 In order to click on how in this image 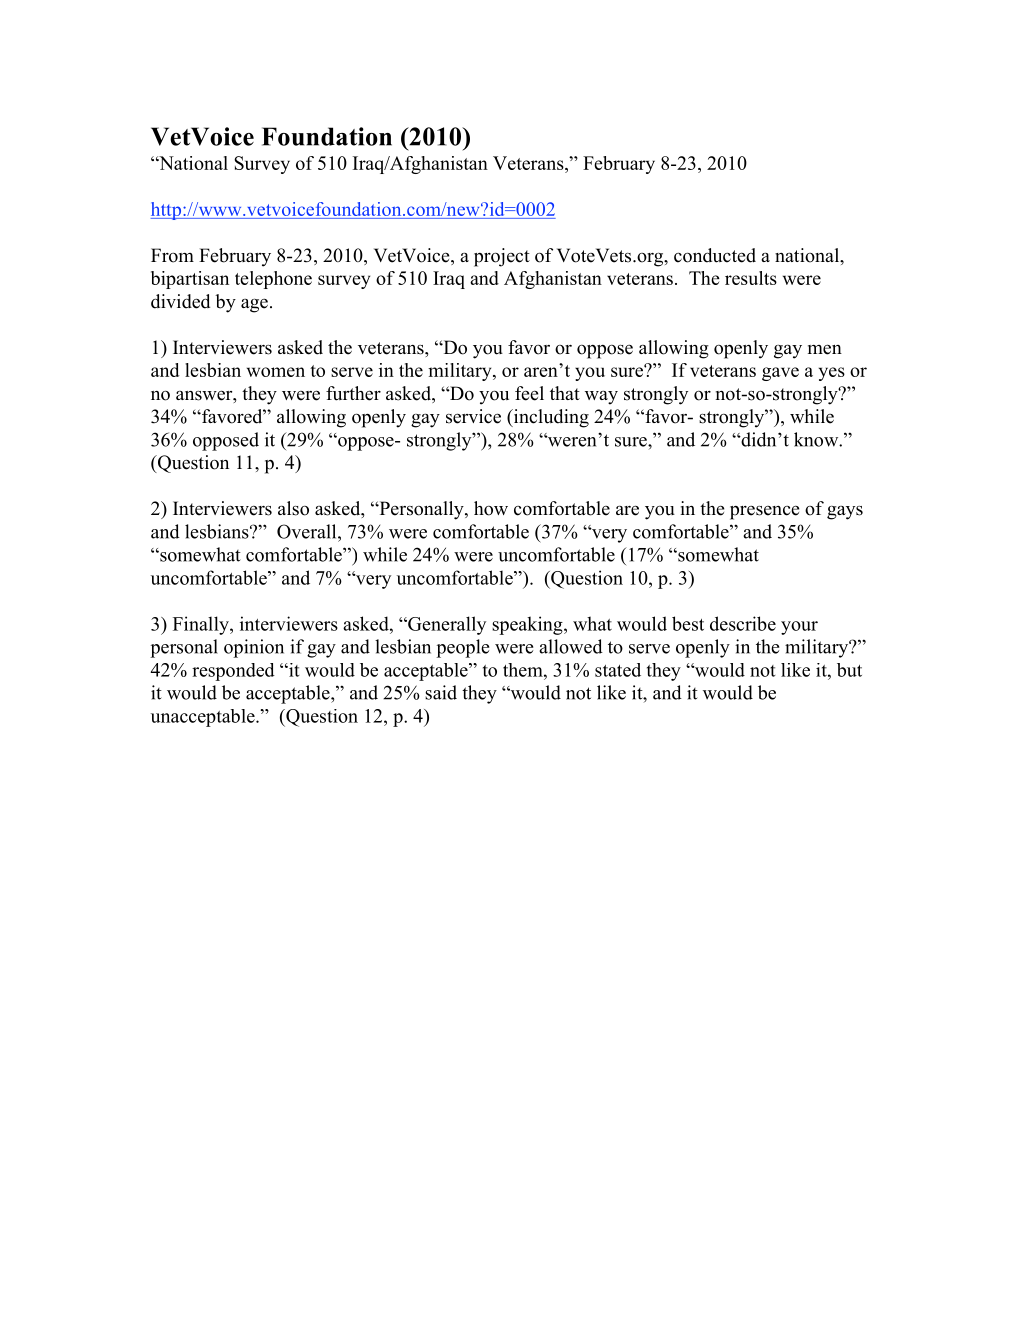, I will do `click(491, 508)`.
